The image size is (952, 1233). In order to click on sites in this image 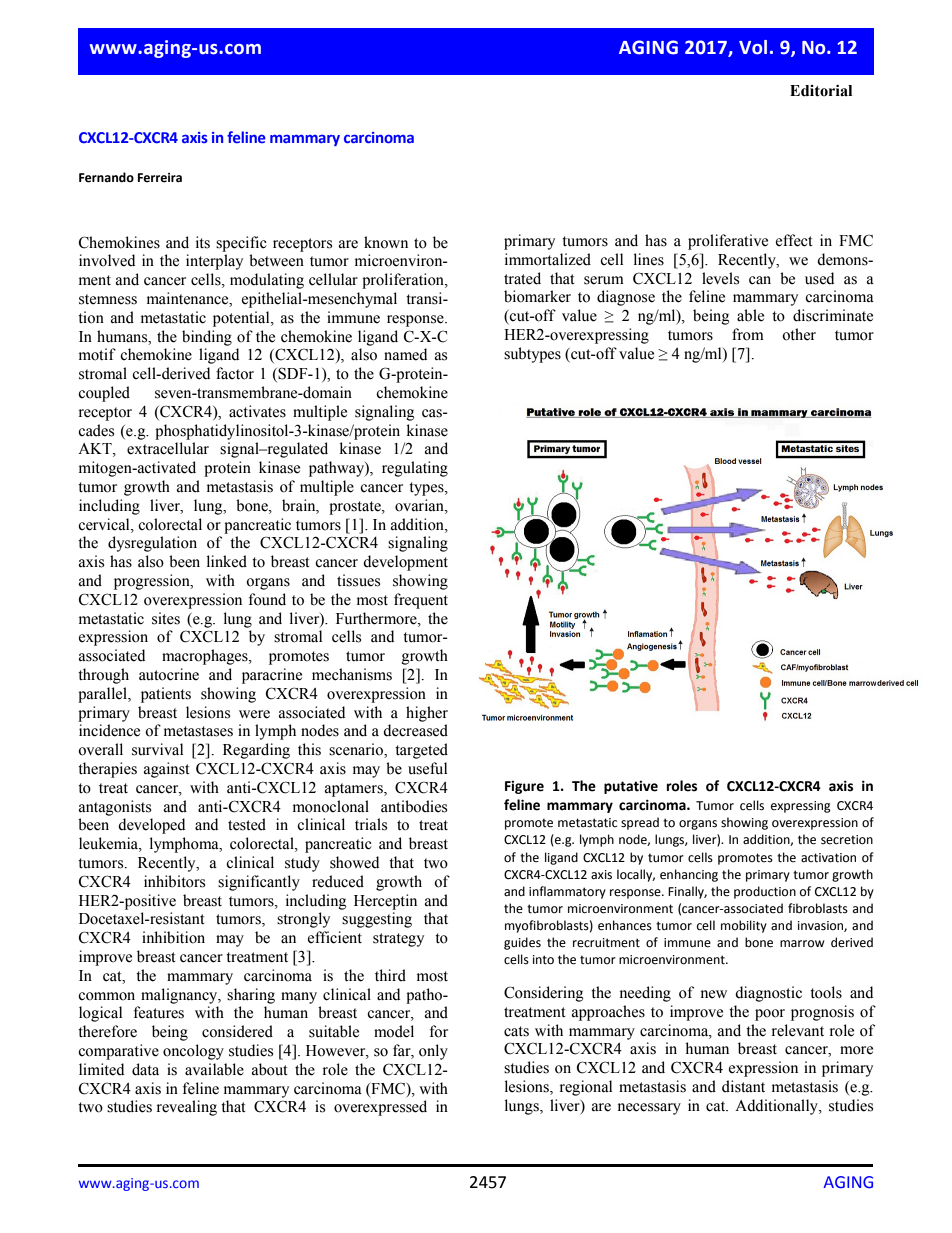, I will do `click(166, 618)`.
